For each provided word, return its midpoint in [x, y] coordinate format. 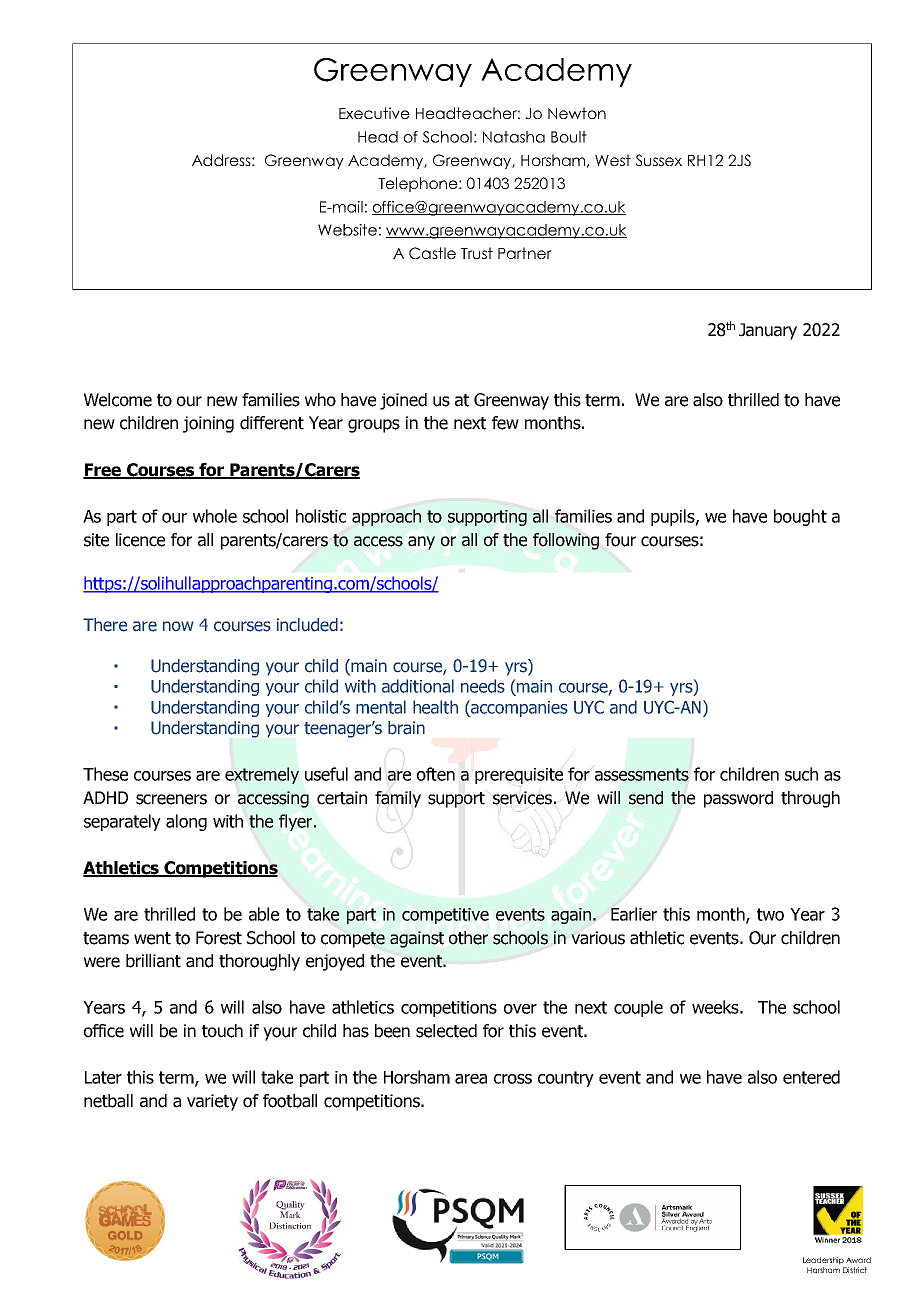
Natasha [514, 137]
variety [212, 1102]
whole [215, 516]
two [770, 914]
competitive [445, 916]
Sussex [659, 160]
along [186, 822]
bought [800, 517]
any [421, 543]
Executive [374, 113]
